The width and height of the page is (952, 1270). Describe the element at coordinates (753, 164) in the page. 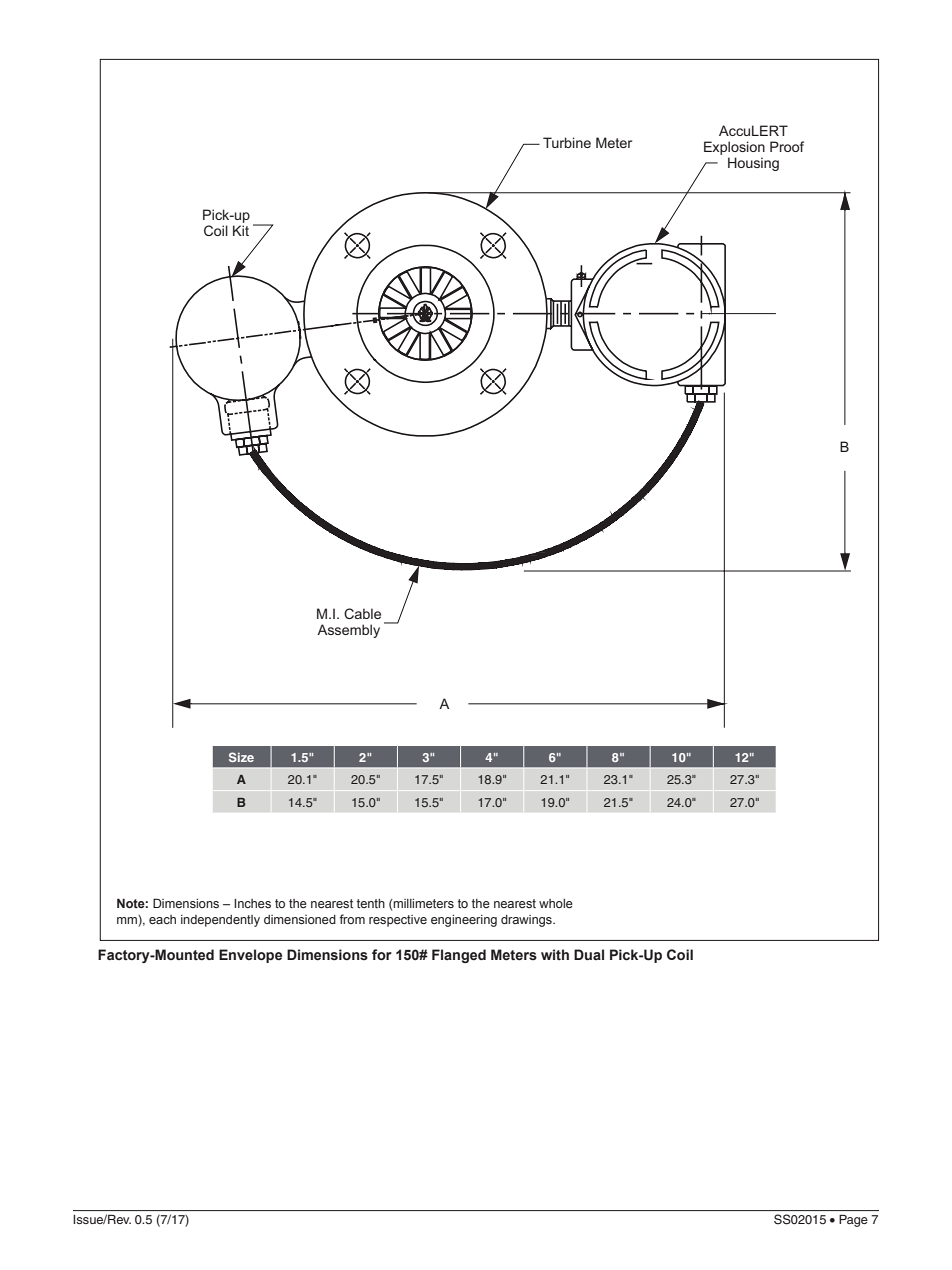

I see `Housing` at that location.
